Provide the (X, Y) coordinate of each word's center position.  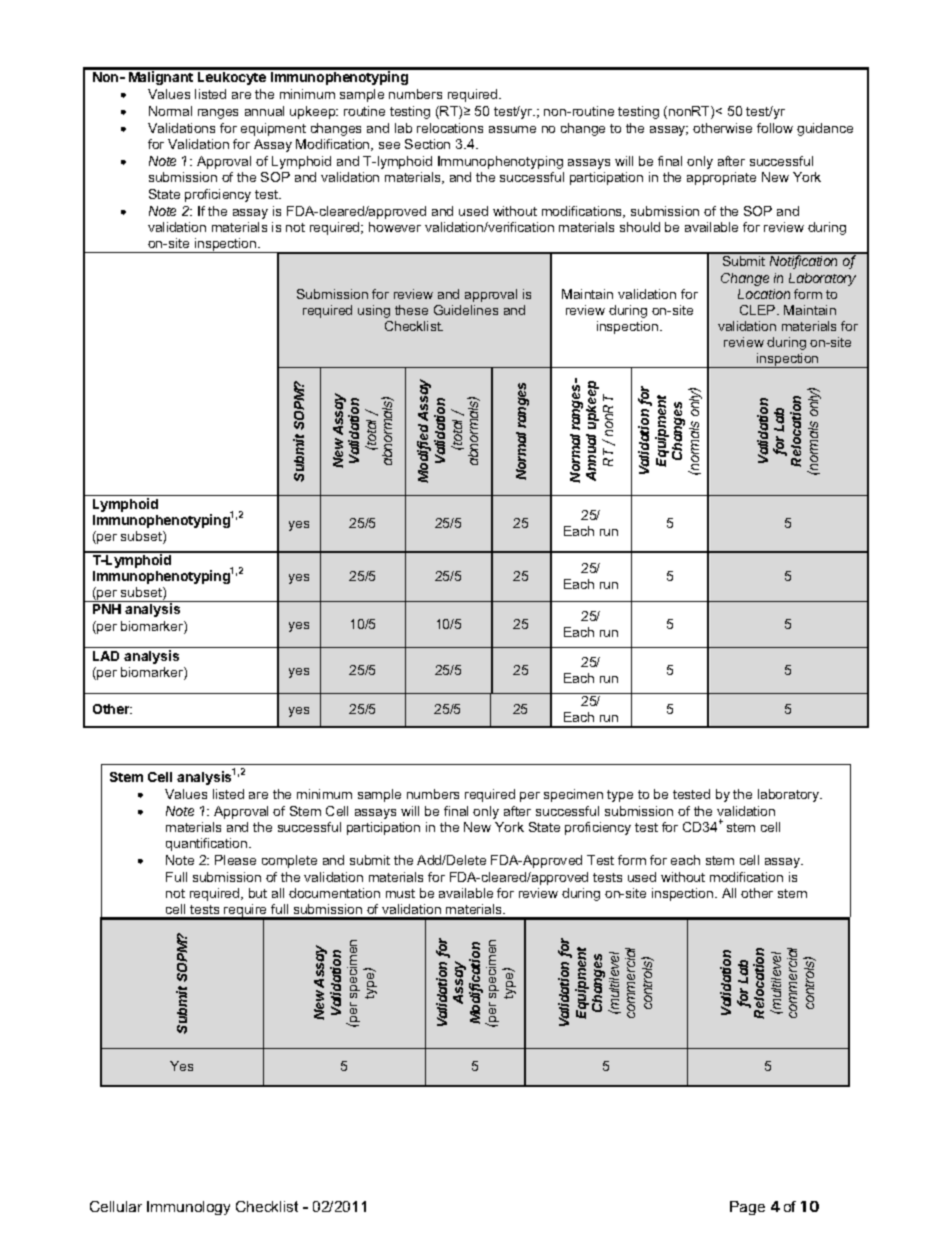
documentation (334, 893)
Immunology (188, 1208)
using (374, 311)
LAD (106, 656)
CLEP (759, 310)
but (258, 893)
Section (427, 144)
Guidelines (466, 310)
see (389, 145)
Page (747, 1208)
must (400, 893)
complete (289, 861)
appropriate (721, 178)
